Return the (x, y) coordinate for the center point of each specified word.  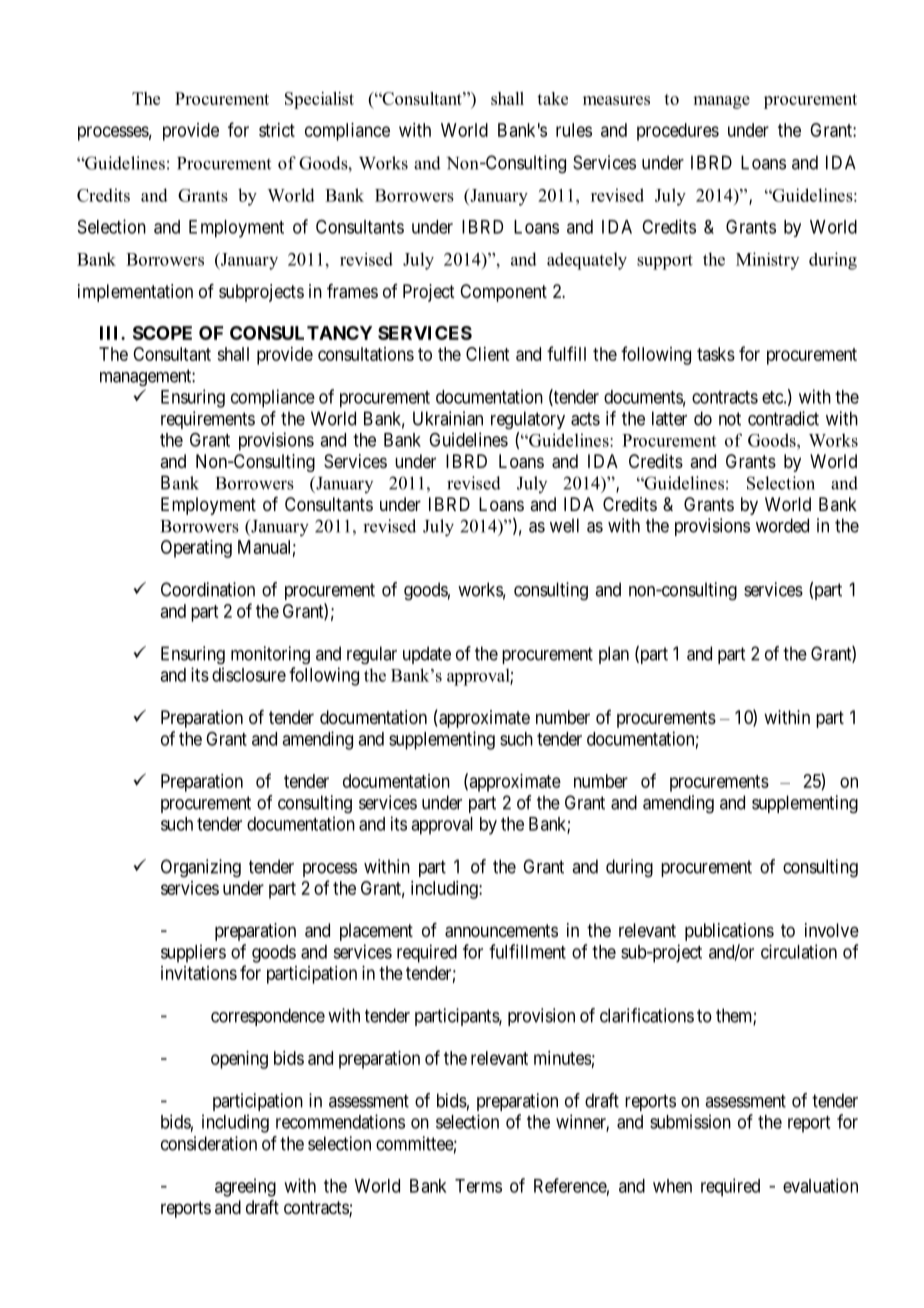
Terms (478, 1186)
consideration (209, 1143)
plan (614, 655)
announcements (501, 931)
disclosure (249, 674)
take (552, 98)
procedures (678, 132)
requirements (208, 420)
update (427, 655)
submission (690, 1121)
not (730, 419)
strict (277, 130)
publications (729, 932)
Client (487, 354)
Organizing (201, 868)
